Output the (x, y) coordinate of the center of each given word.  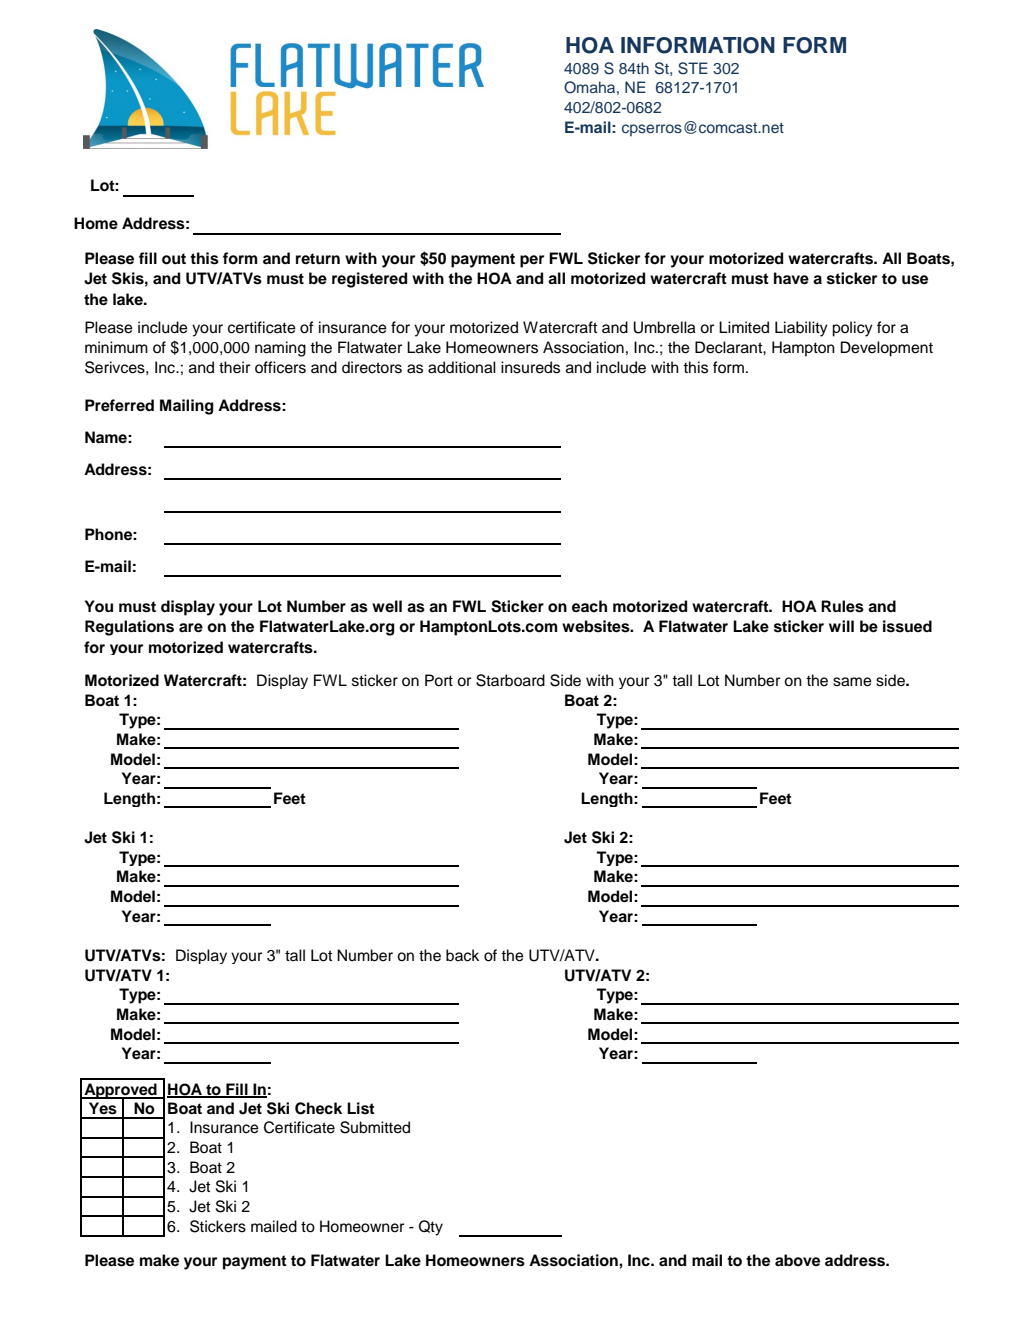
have (791, 278)
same (852, 682)
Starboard (510, 680)
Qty (431, 1228)
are (191, 628)
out (174, 259)
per (532, 261)
